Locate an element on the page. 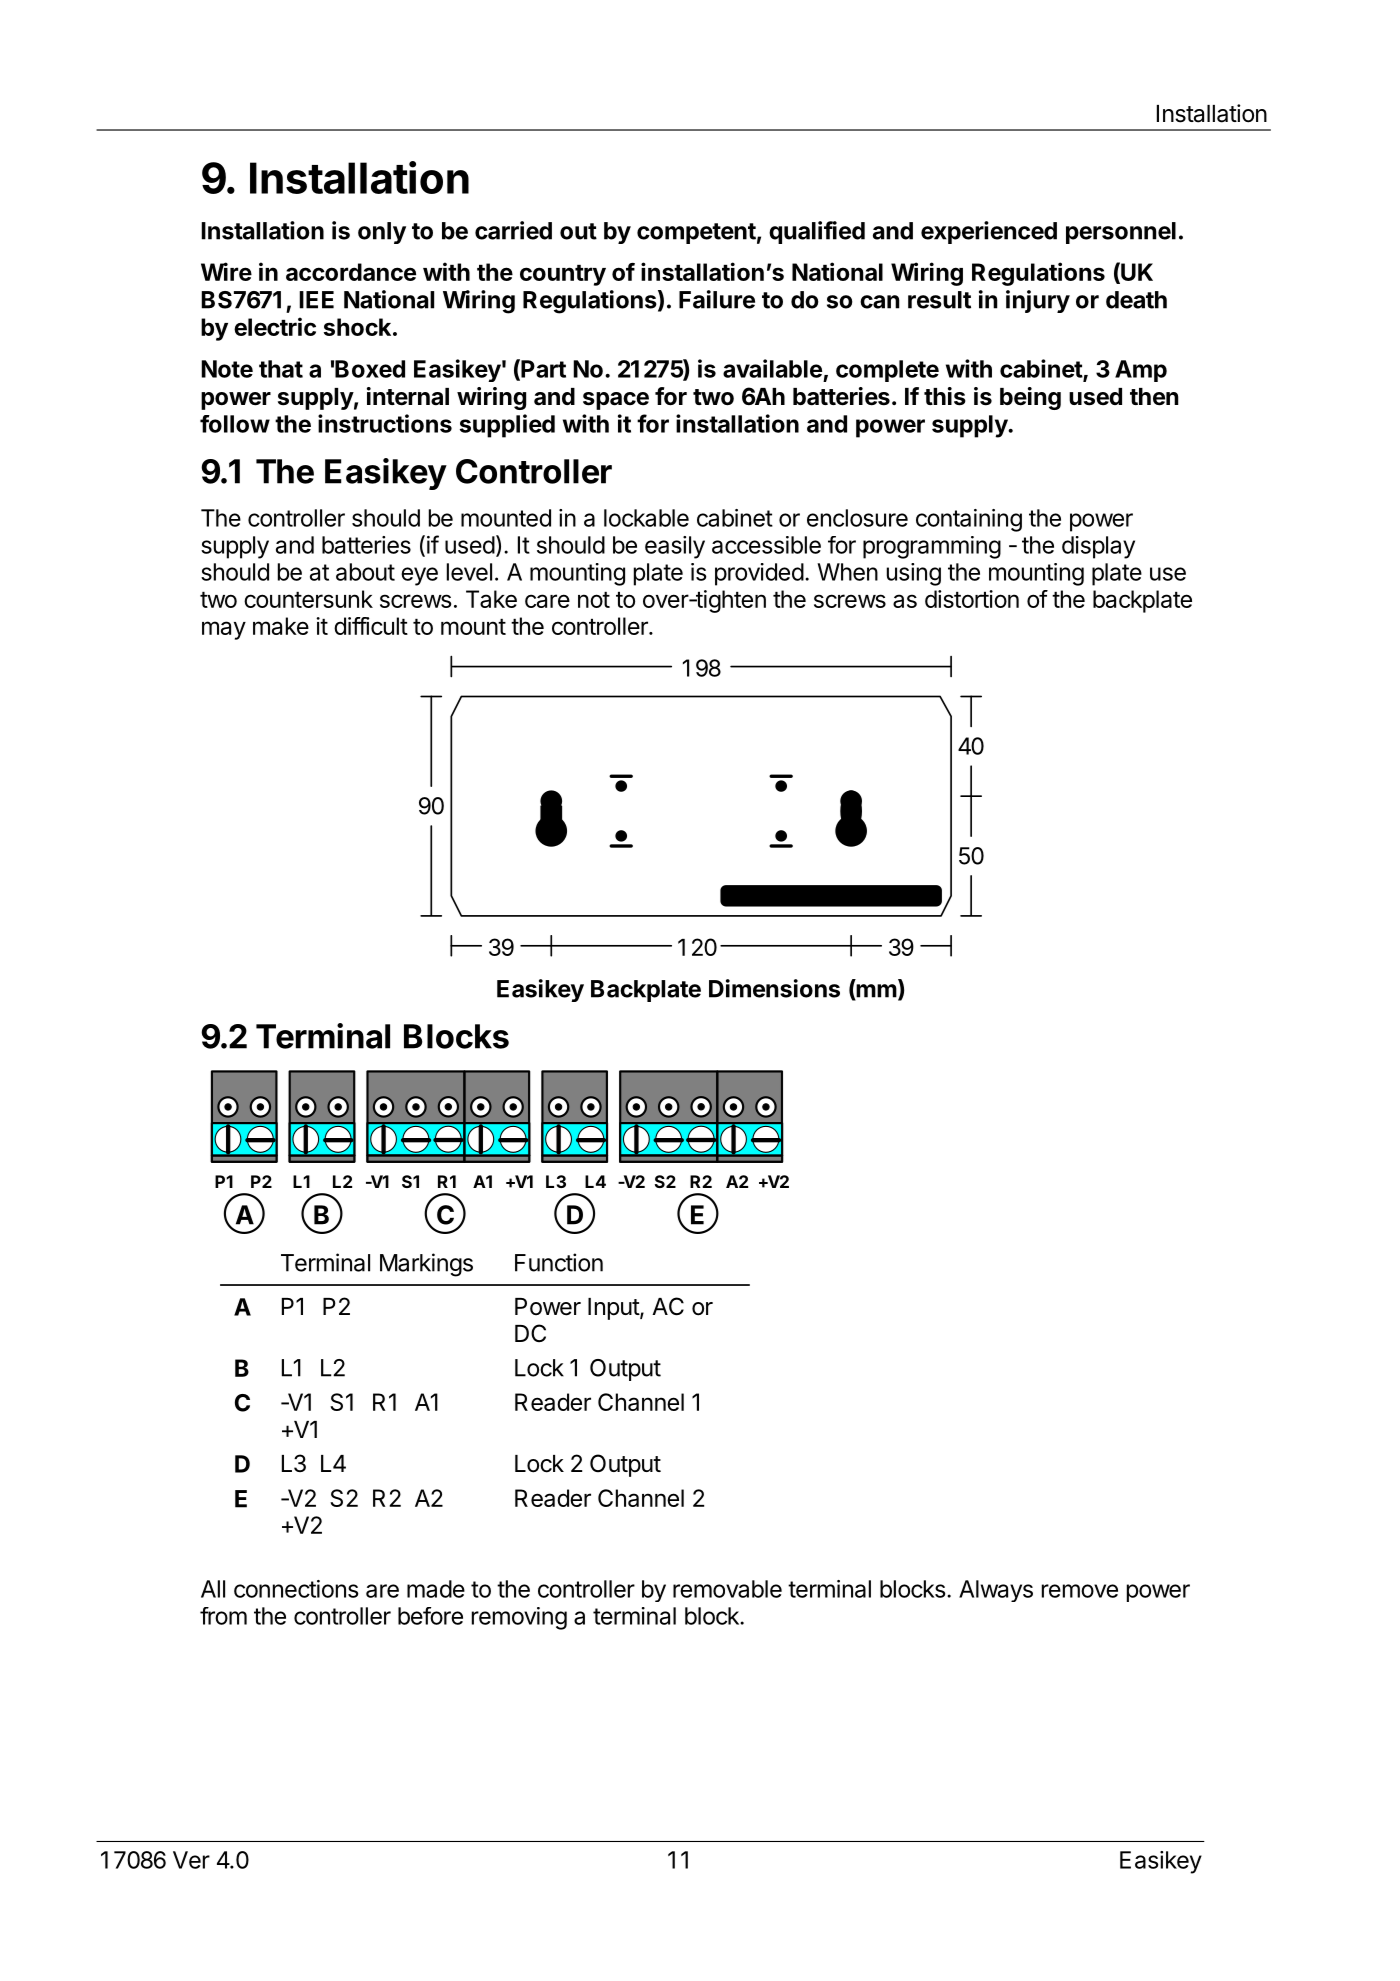  difficult is located at coordinates (371, 626).
